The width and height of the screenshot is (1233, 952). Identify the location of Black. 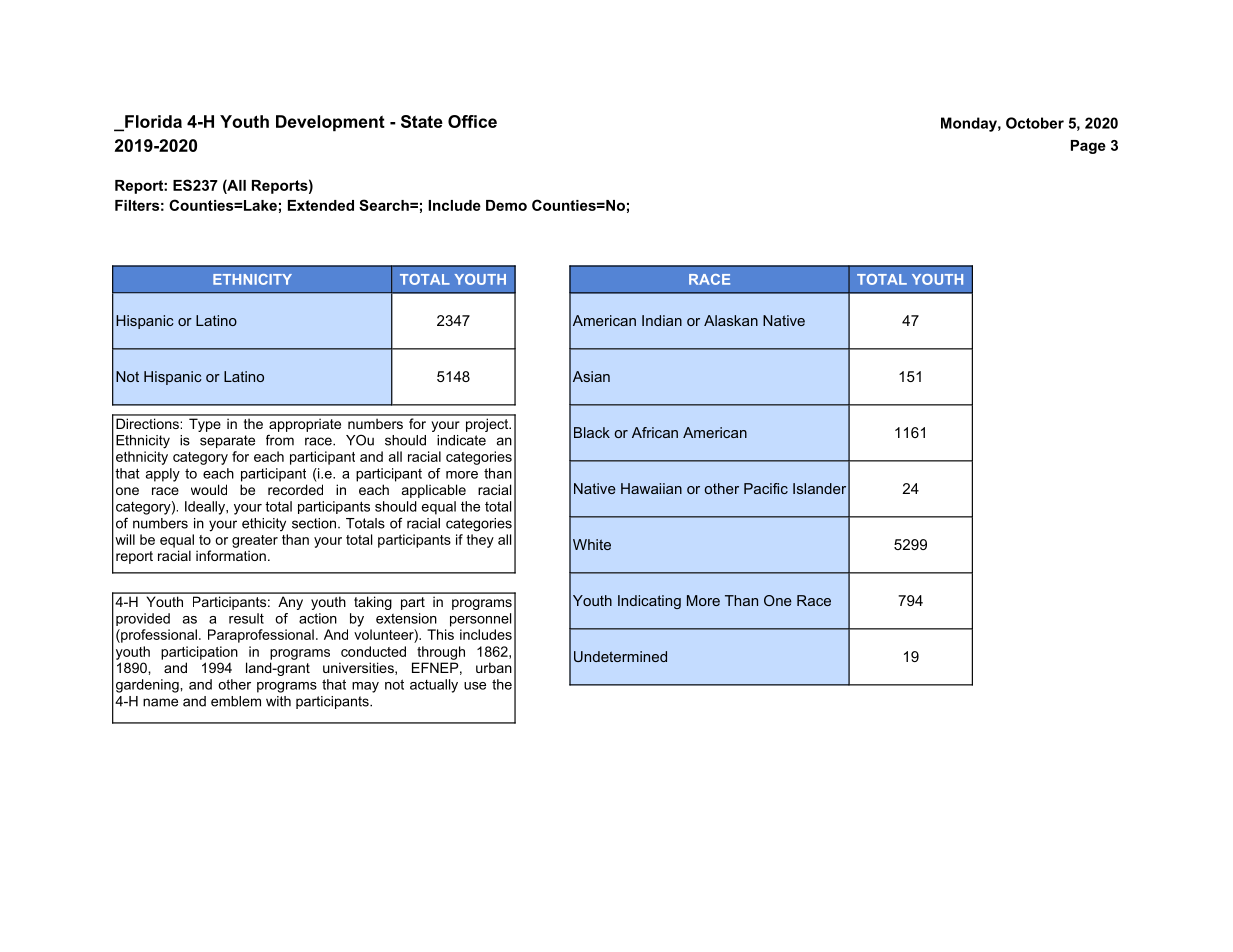
(592, 432).
